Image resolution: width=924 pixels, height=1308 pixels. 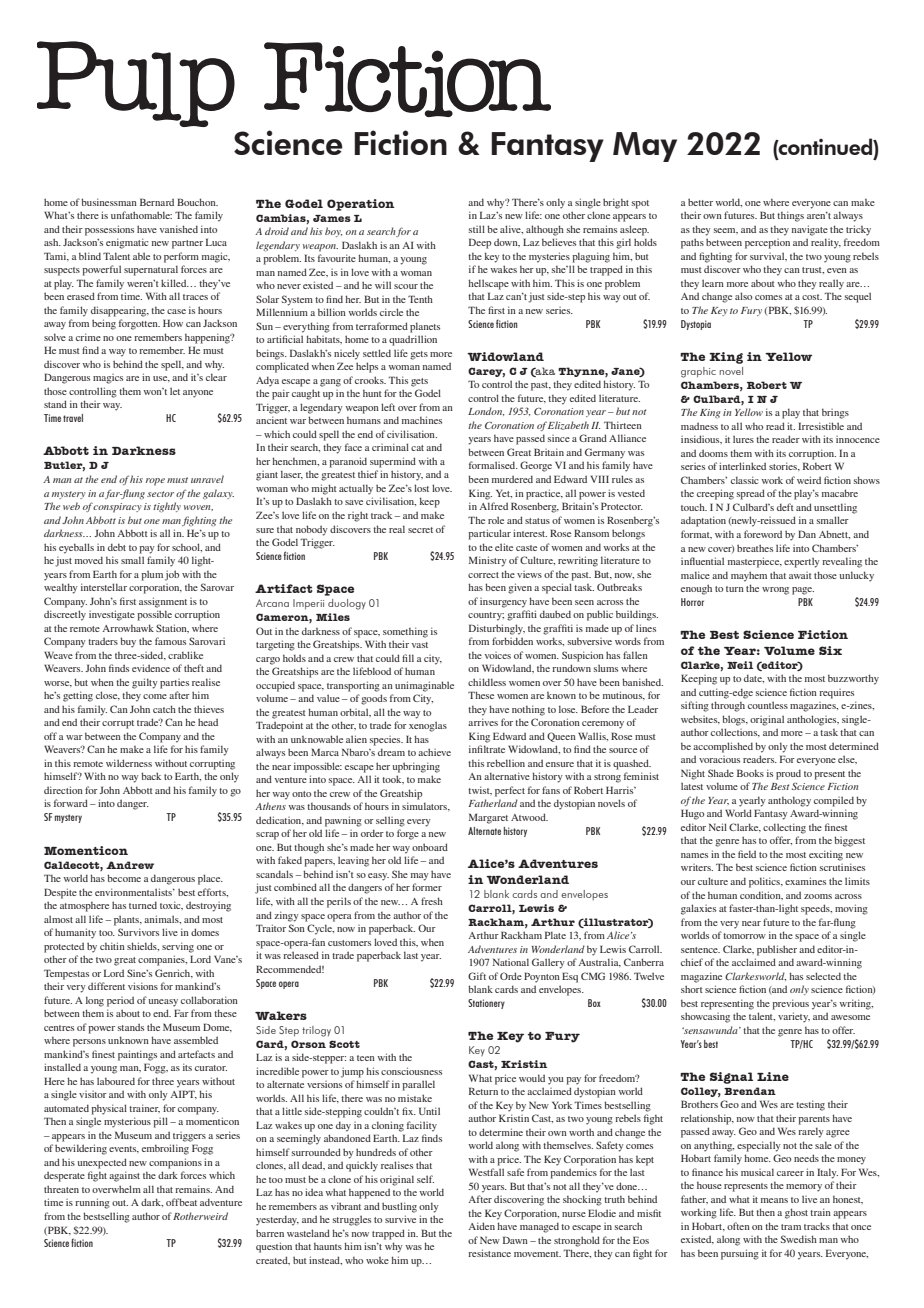 I want to click on vanished, so click(x=179, y=229).
